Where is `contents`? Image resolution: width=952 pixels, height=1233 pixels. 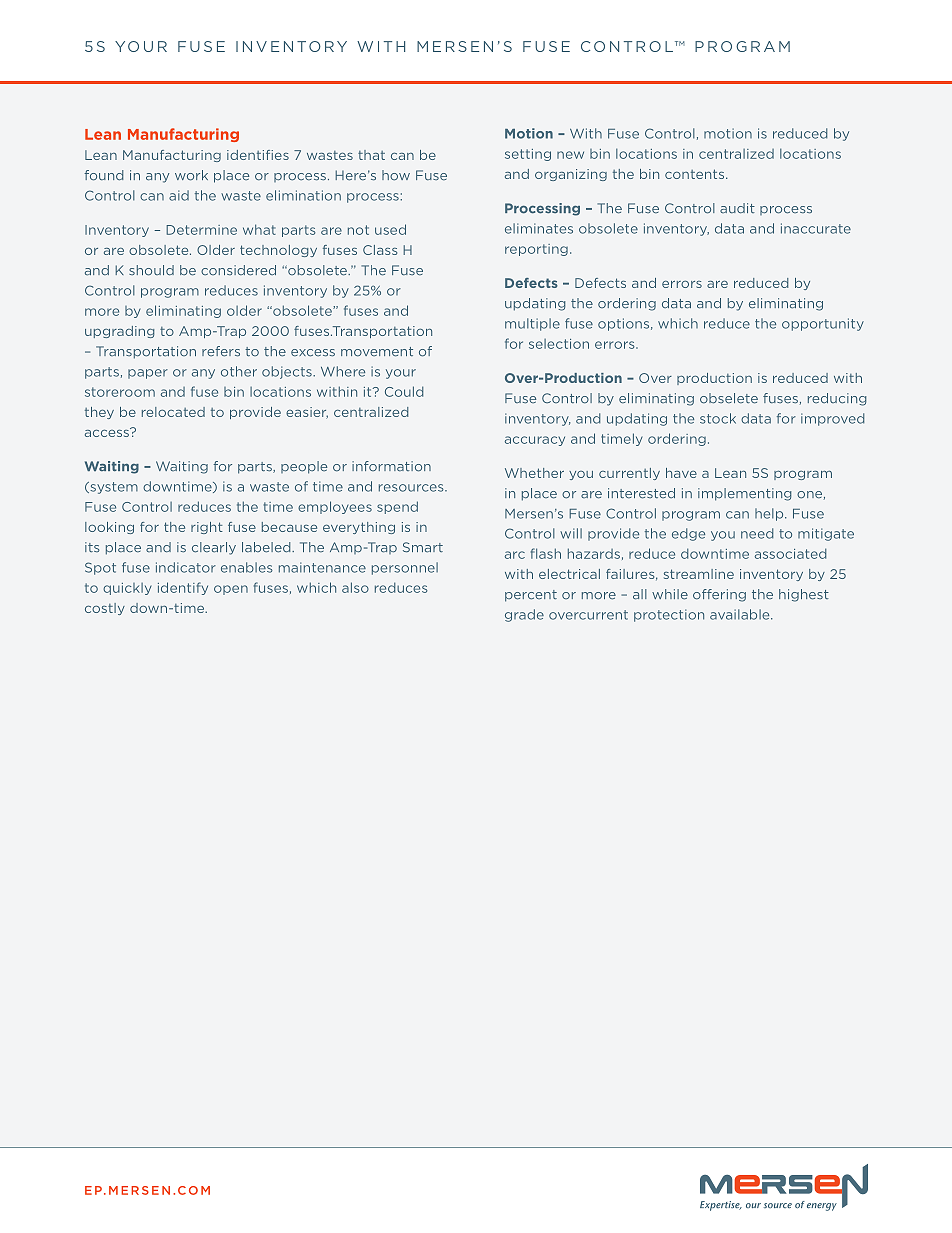
contents is located at coordinates (696, 174).
